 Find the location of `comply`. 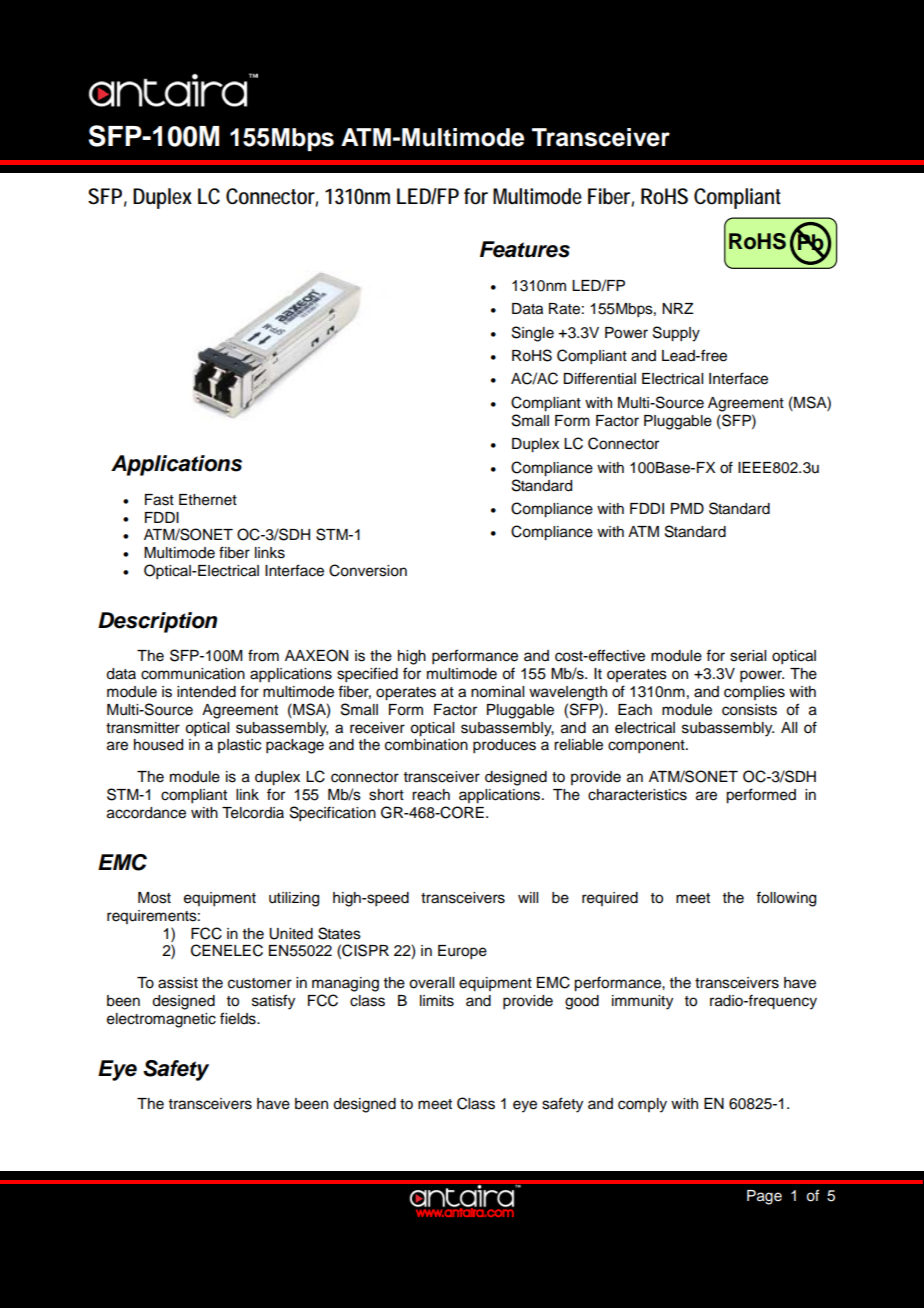

comply is located at coordinates (642, 1105).
